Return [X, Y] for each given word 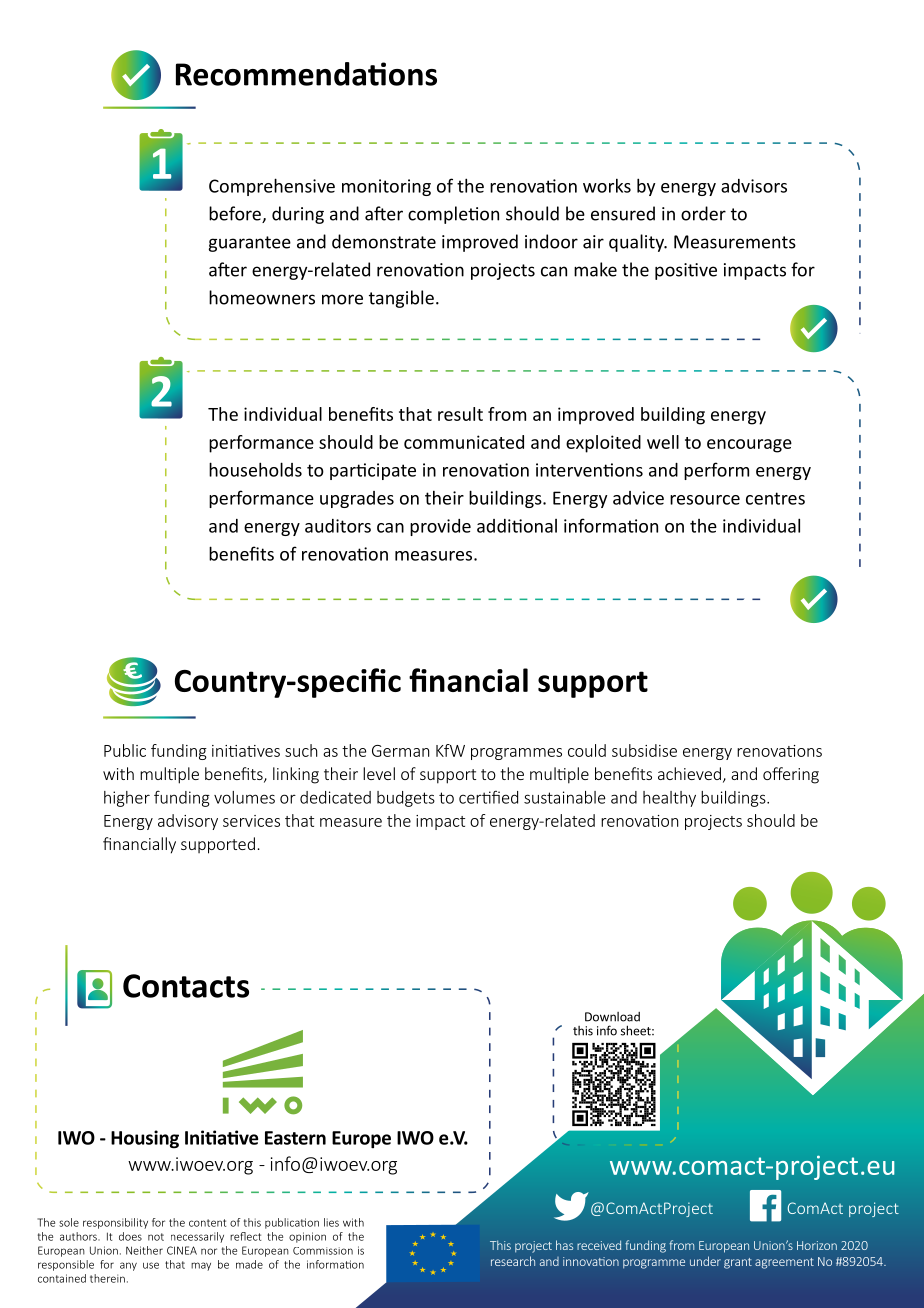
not [156, 1237]
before [236, 214]
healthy [669, 799]
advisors [754, 186]
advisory [188, 822]
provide [440, 527]
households [255, 469]
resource [705, 500]
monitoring [386, 187]
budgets [406, 799]
